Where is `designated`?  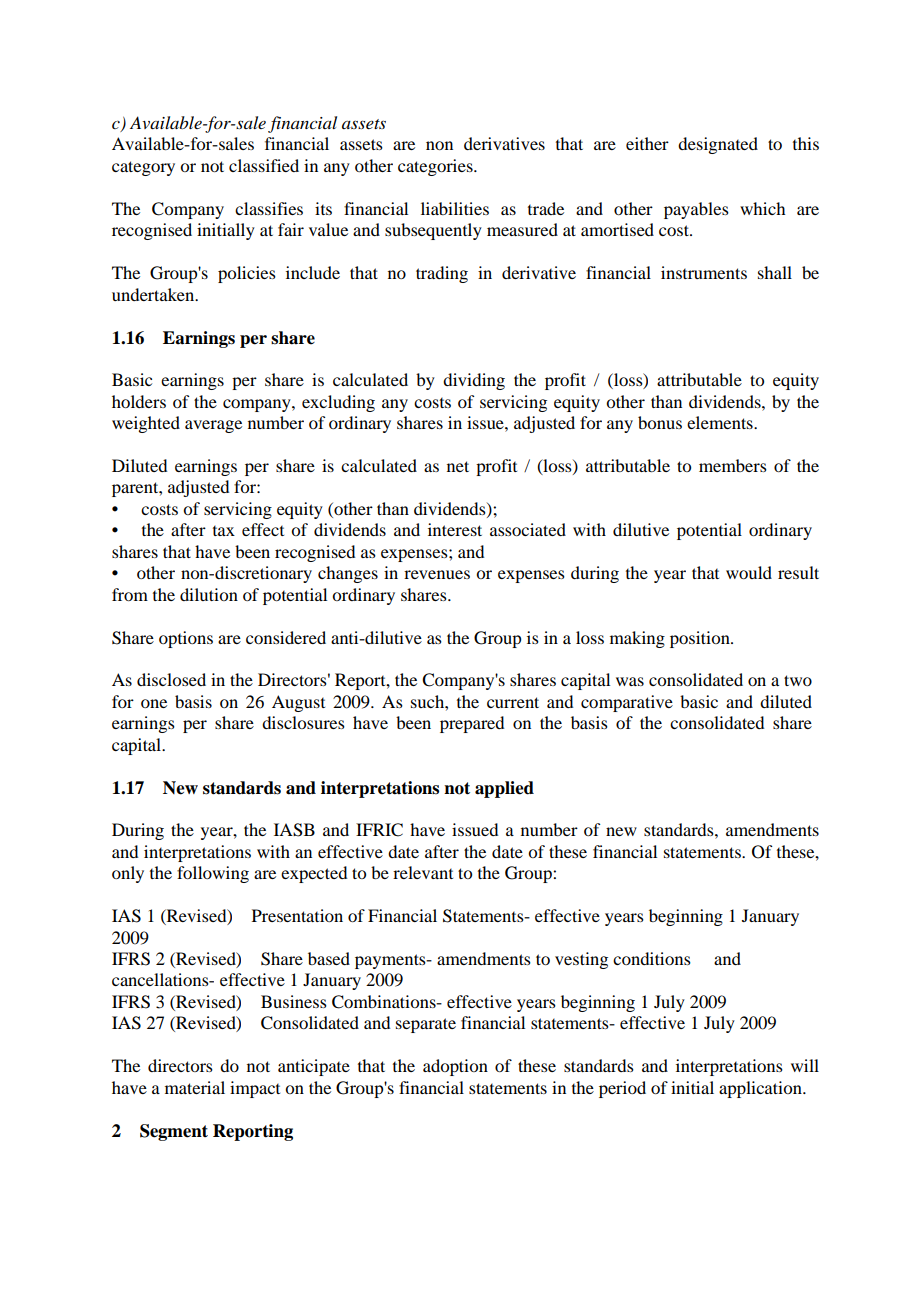
designated is located at coordinates (718, 145).
